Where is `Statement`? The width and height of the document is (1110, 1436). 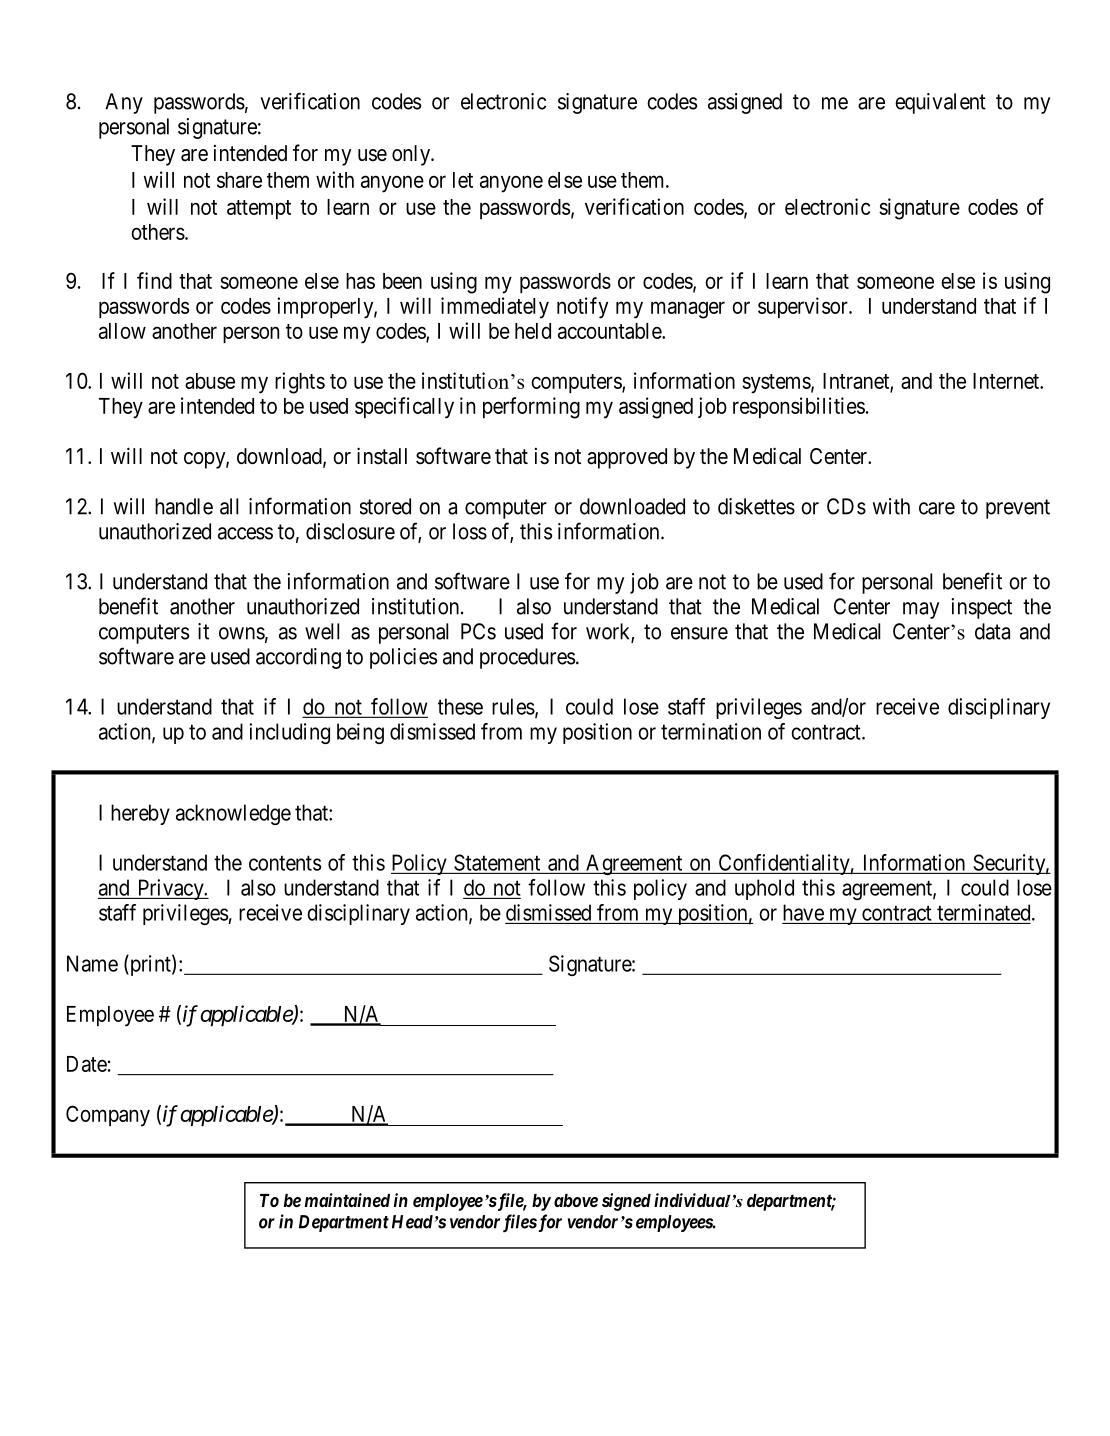
Statement is located at coordinates (497, 862).
